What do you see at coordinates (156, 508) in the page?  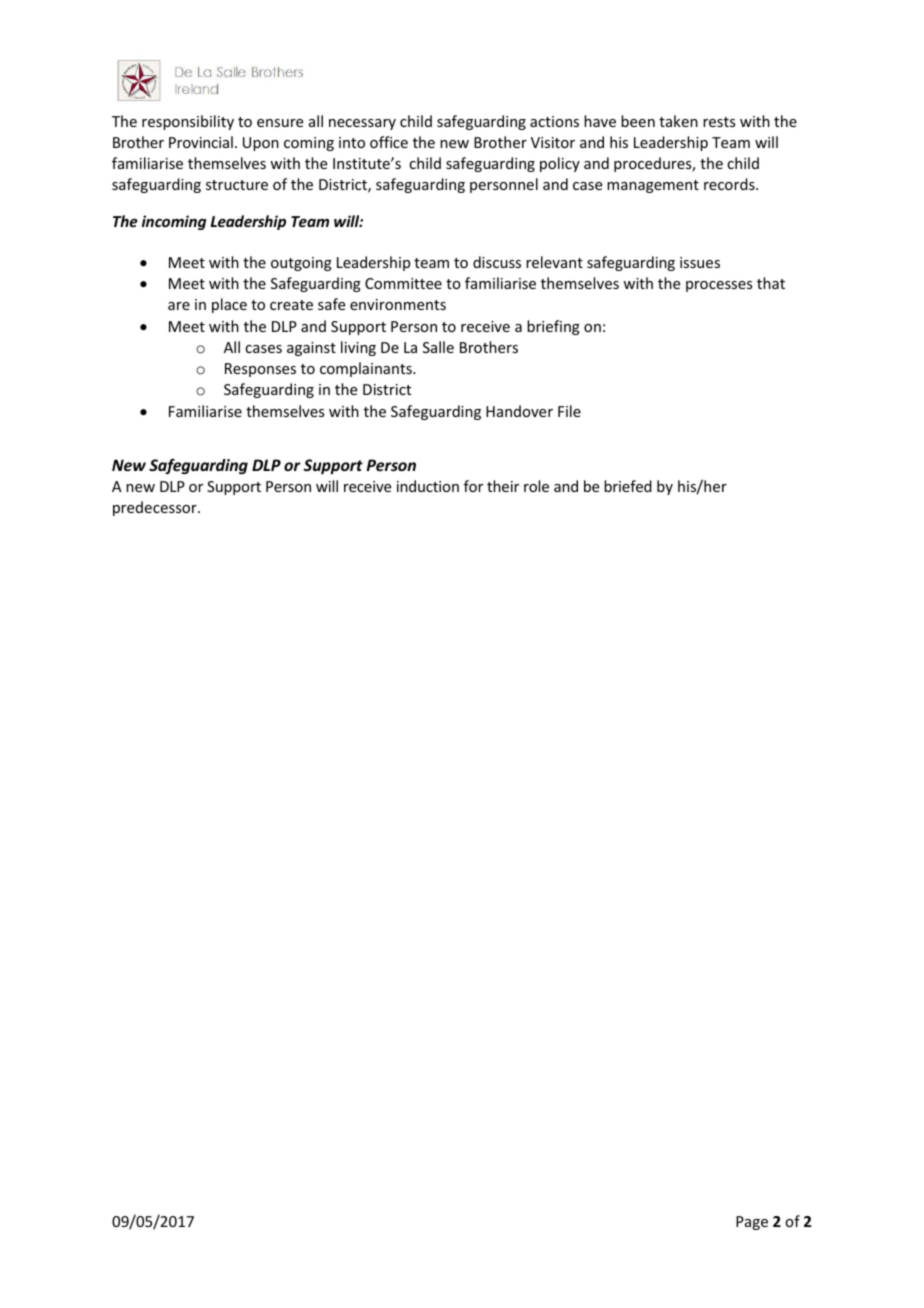 I see `predecessor` at bounding box center [156, 508].
